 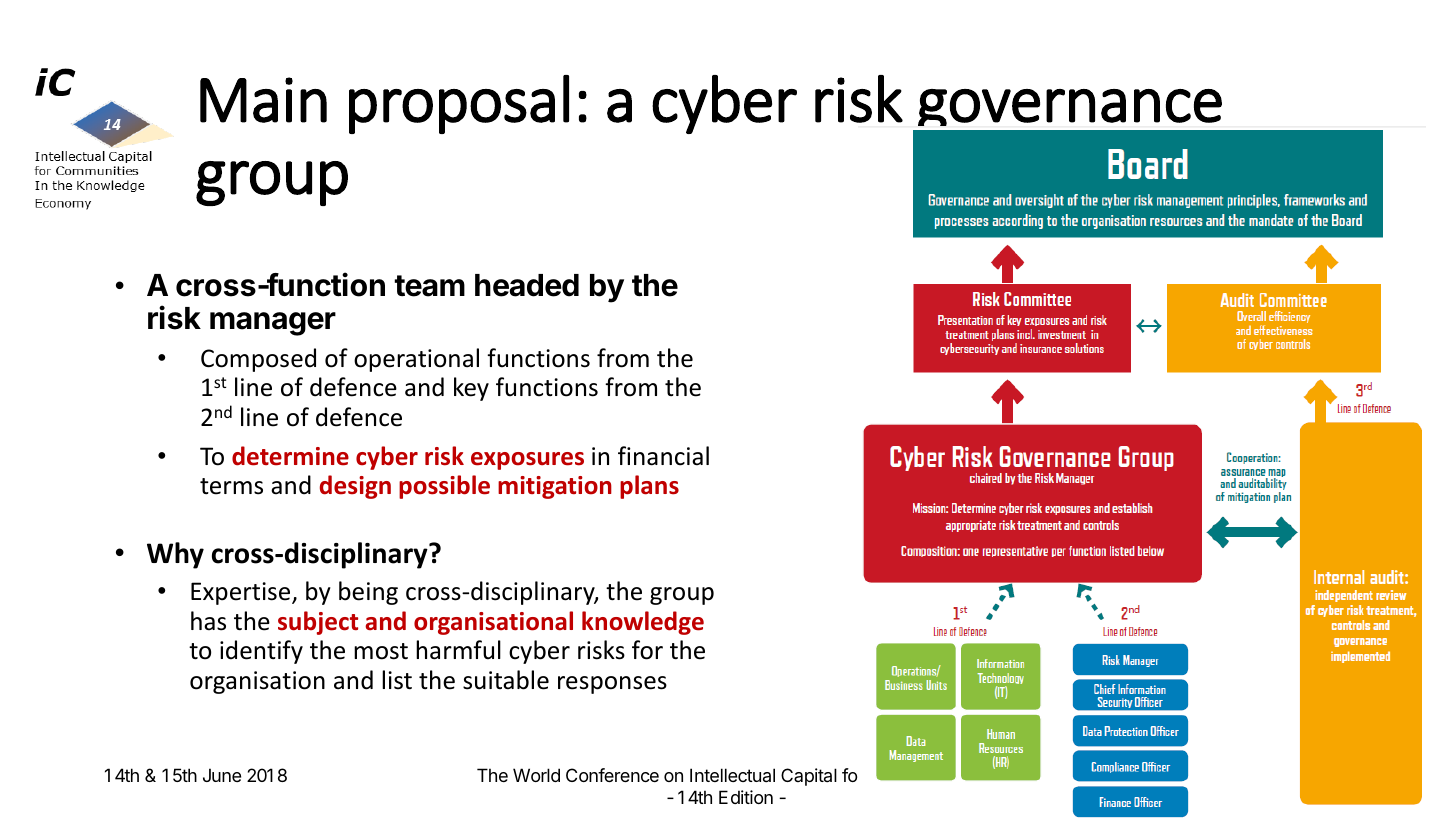 I want to click on manager, so click(x=273, y=324).
